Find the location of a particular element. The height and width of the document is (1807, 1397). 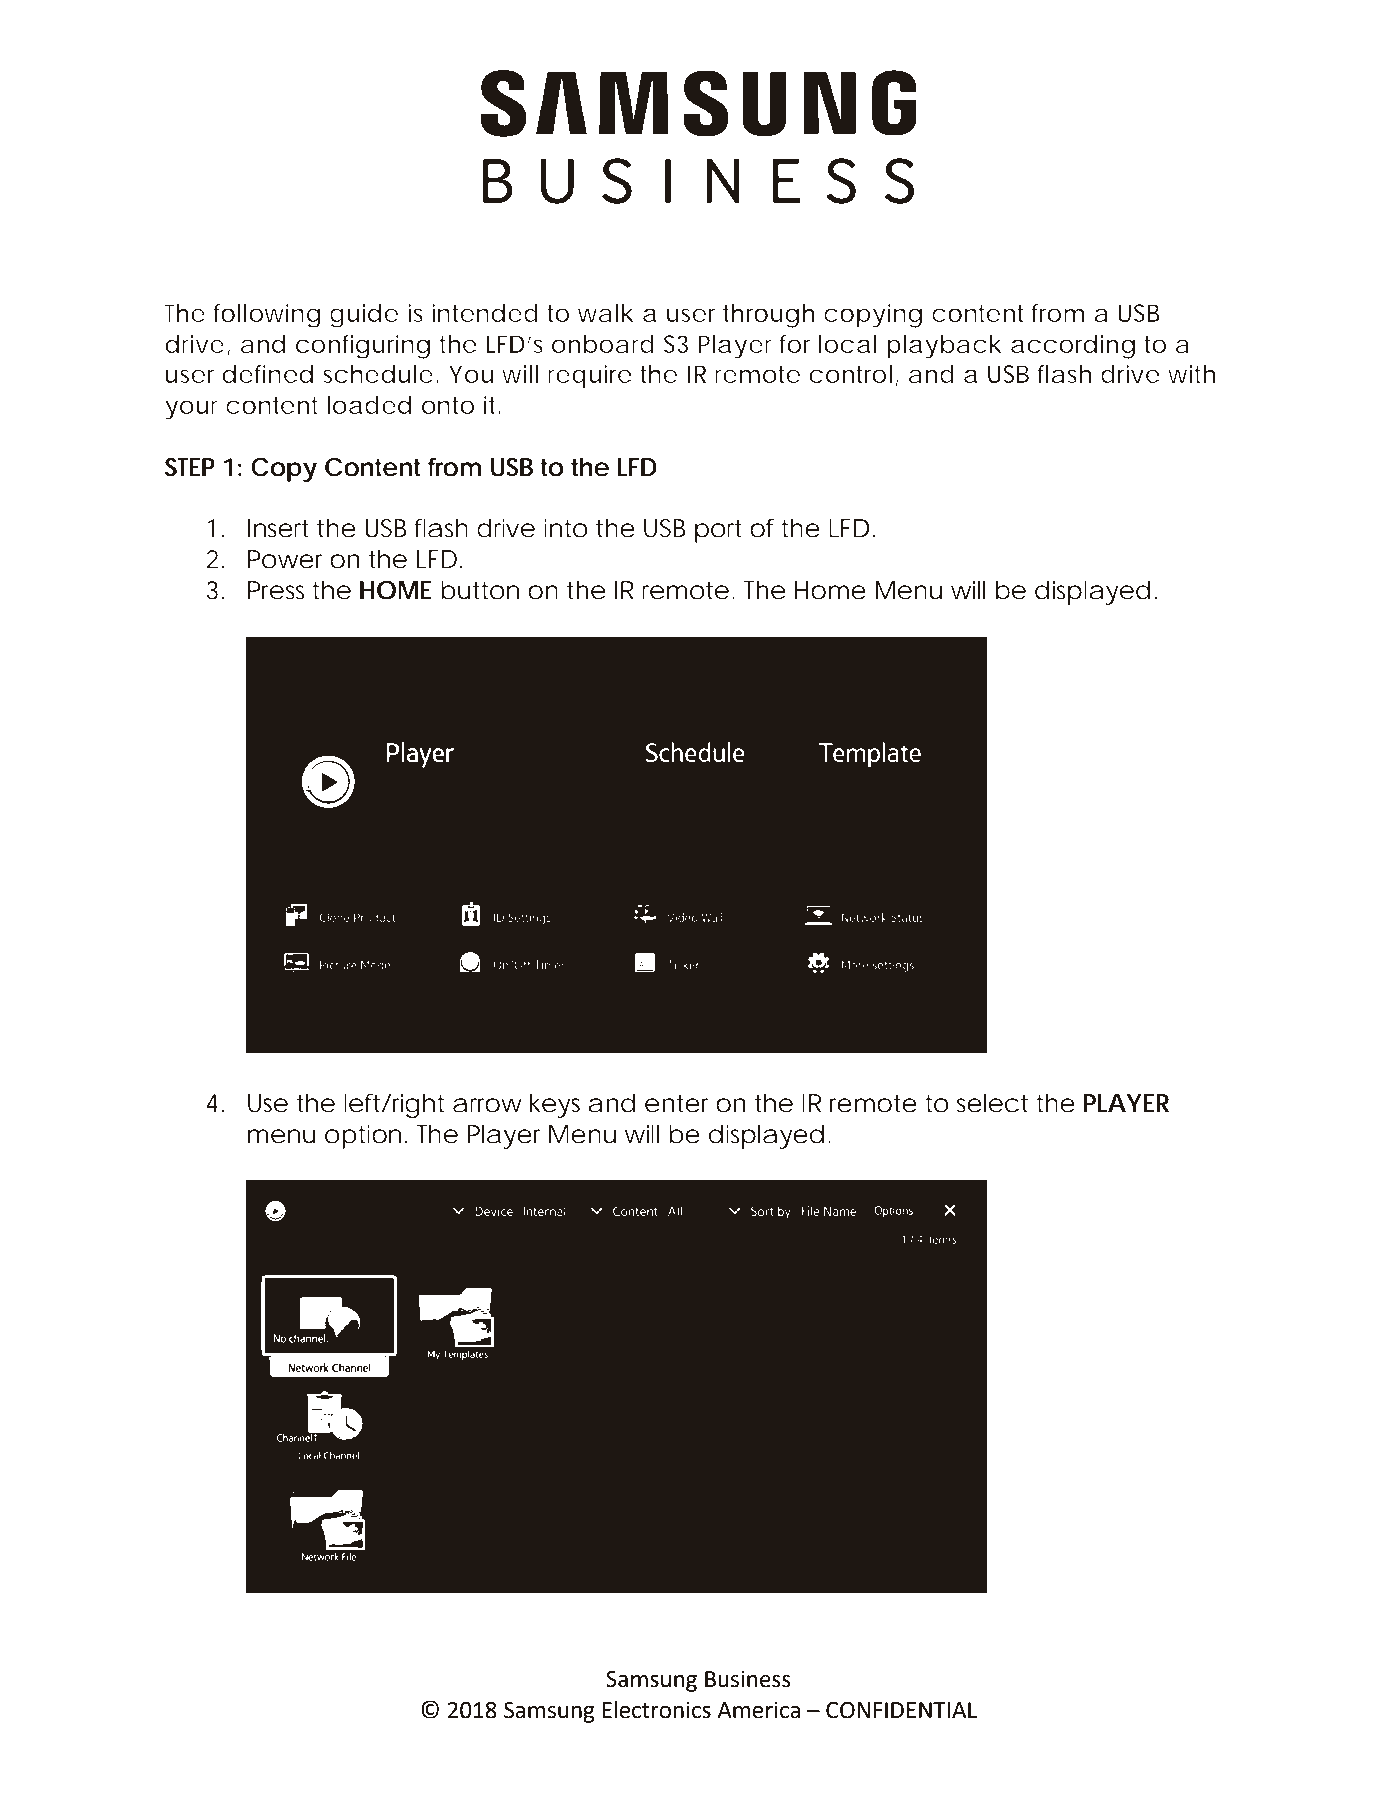

Insert is located at coordinates (278, 528).
